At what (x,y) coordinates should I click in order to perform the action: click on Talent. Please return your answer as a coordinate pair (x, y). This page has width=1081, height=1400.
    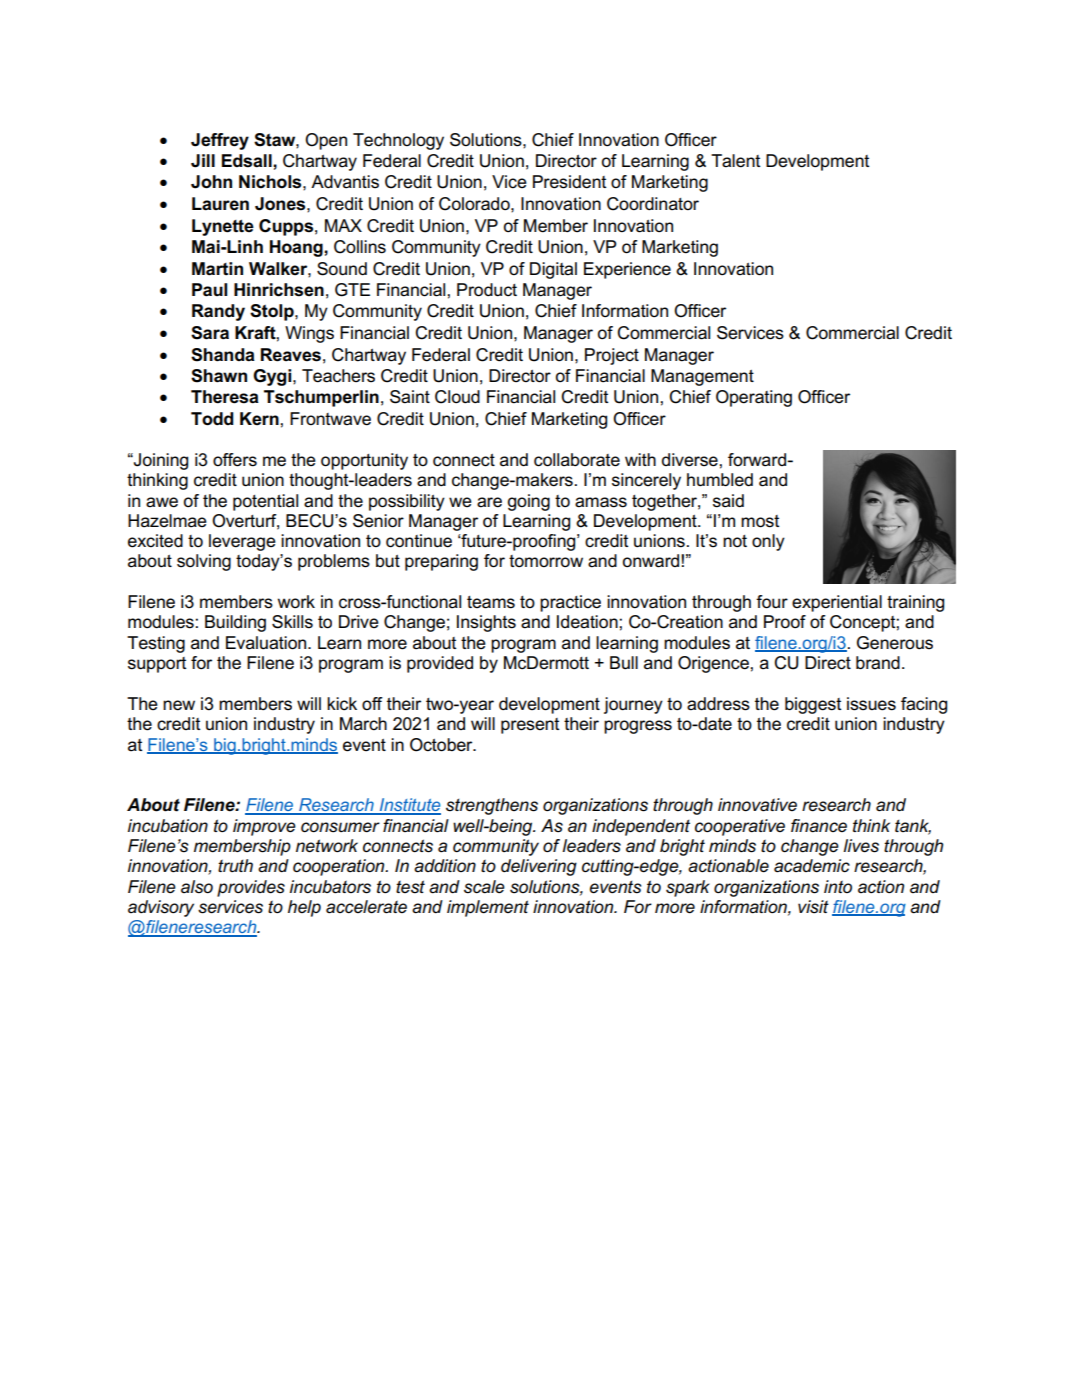
    Looking at the image, I should click on (735, 161).
